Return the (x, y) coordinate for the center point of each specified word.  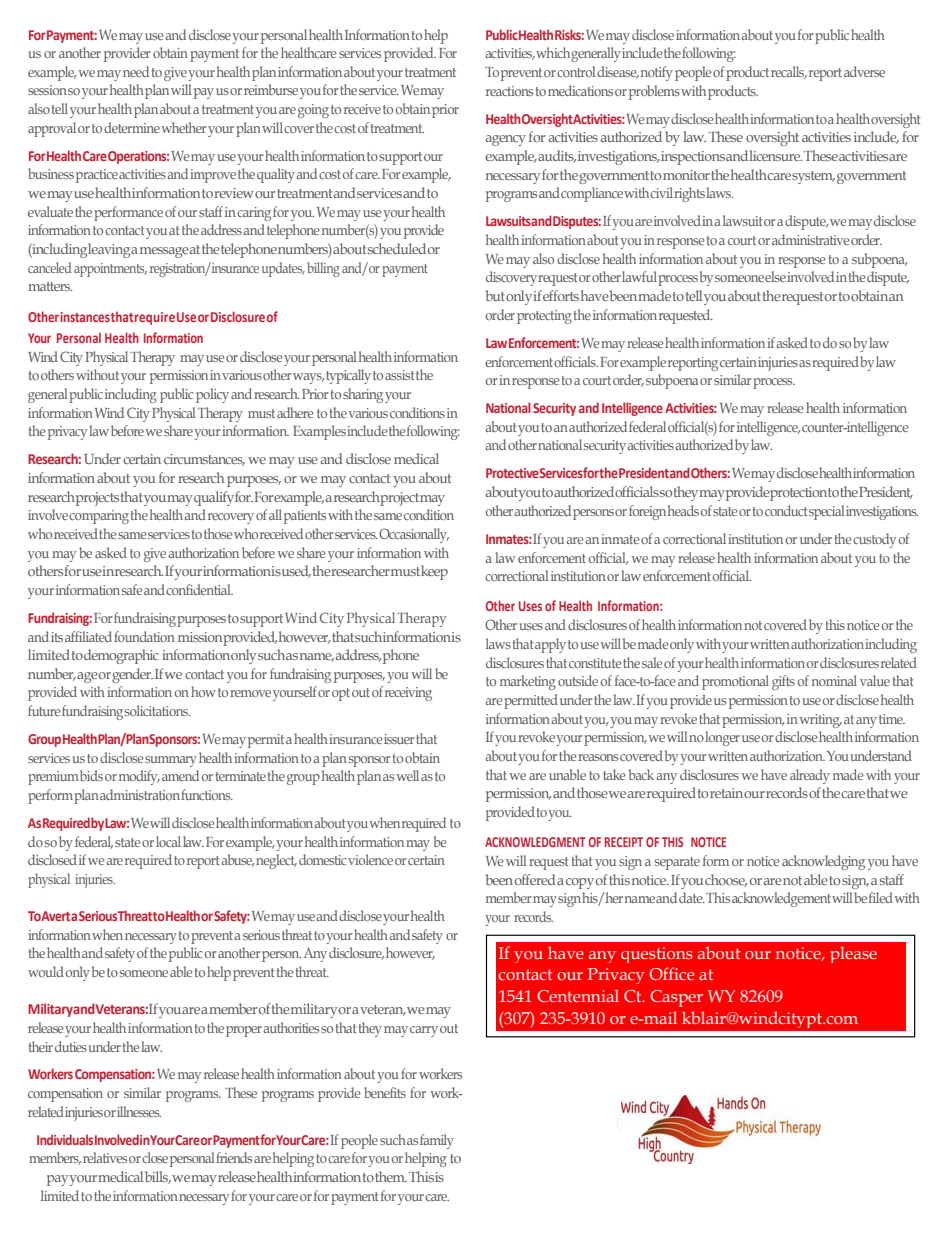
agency (506, 140)
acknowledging (823, 862)
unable (567, 774)
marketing (528, 682)
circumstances (204, 460)
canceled (50, 267)
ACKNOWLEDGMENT (535, 842)
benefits (385, 1092)
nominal (834, 680)
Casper (676, 998)
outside (578, 680)
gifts (783, 682)
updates (283, 269)
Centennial (578, 995)
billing (323, 269)
